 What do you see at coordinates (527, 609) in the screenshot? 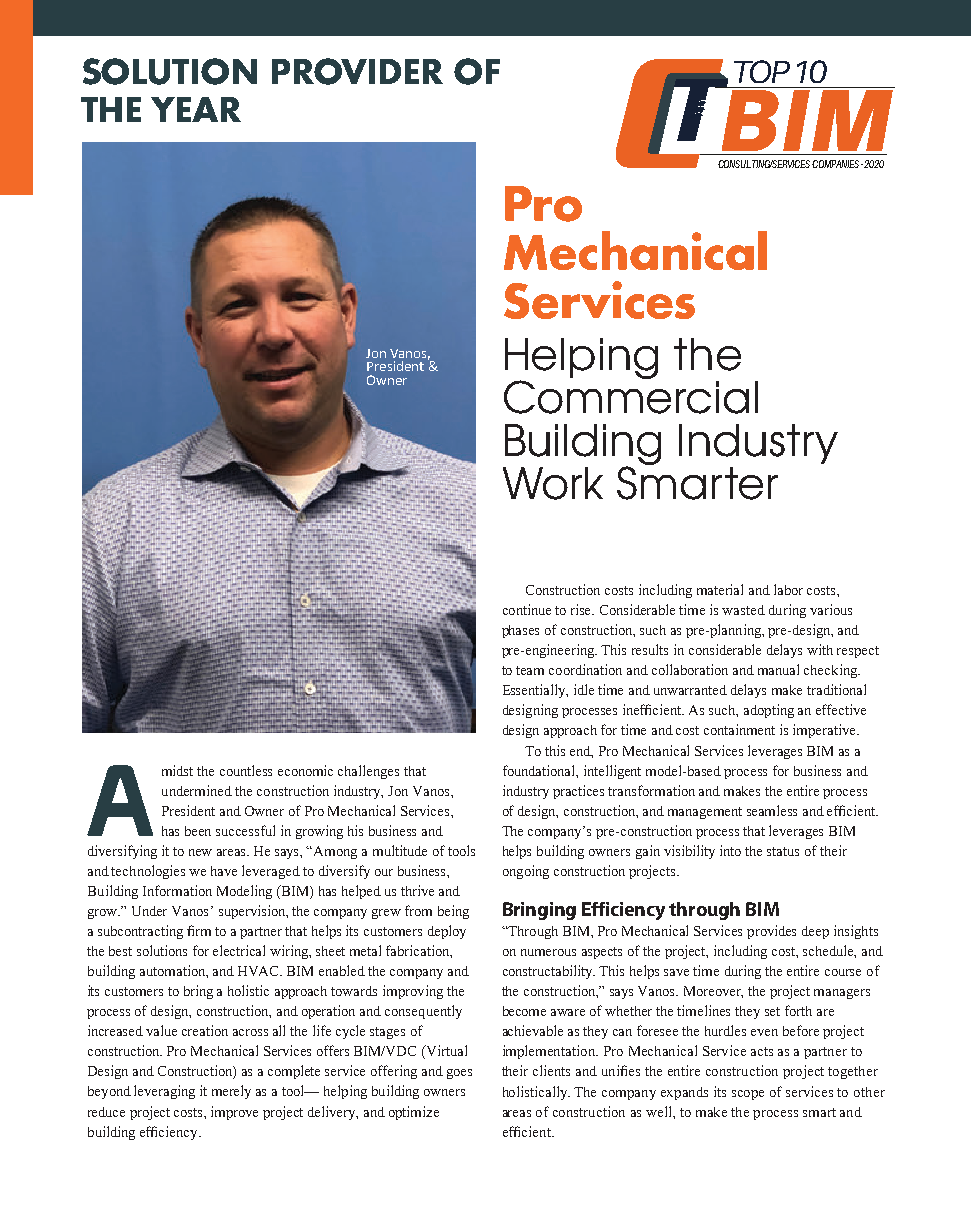
I see `continue` at bounding box center [527, 609].
